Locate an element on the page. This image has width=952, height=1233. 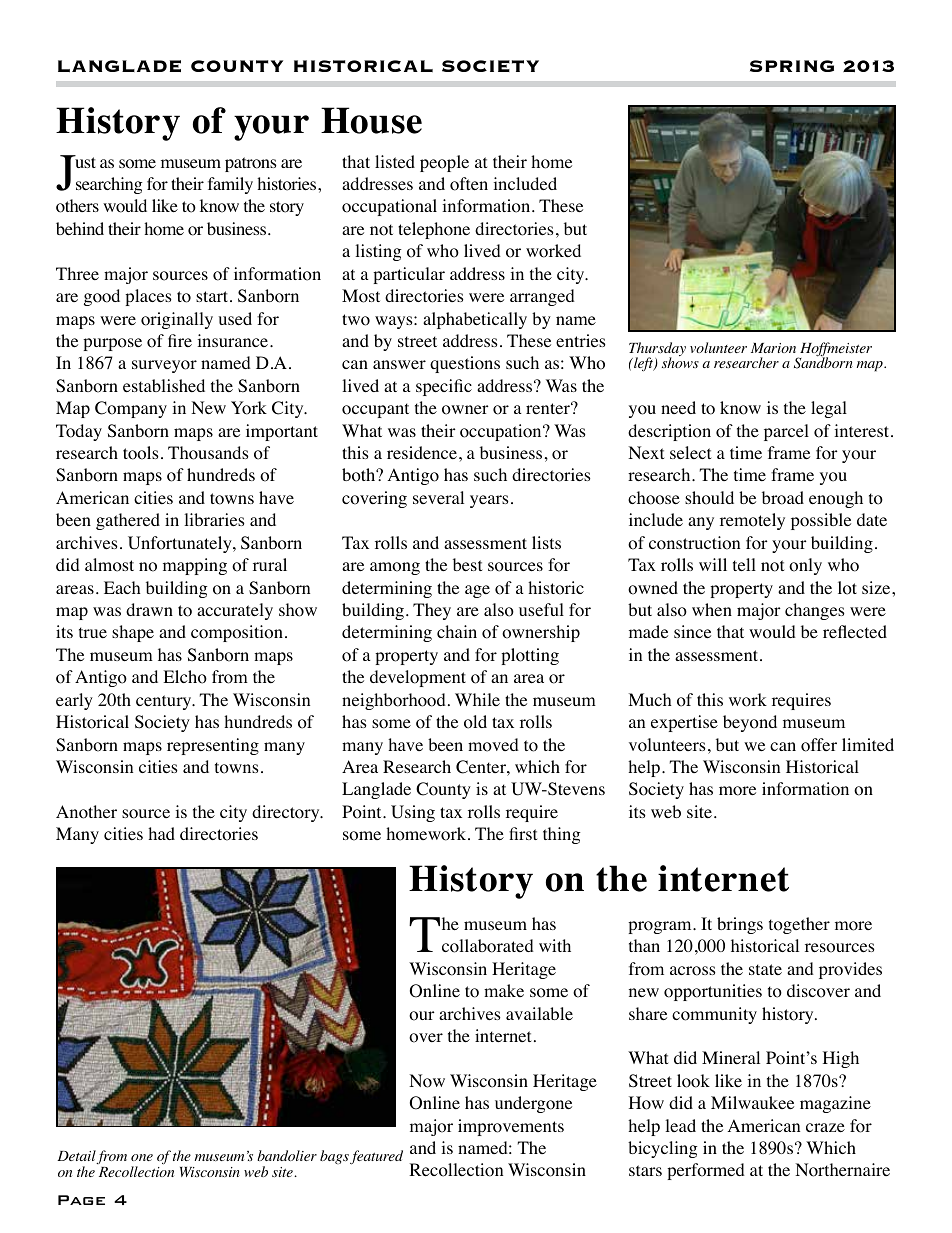
broad is located at coordinates (783, 498).
